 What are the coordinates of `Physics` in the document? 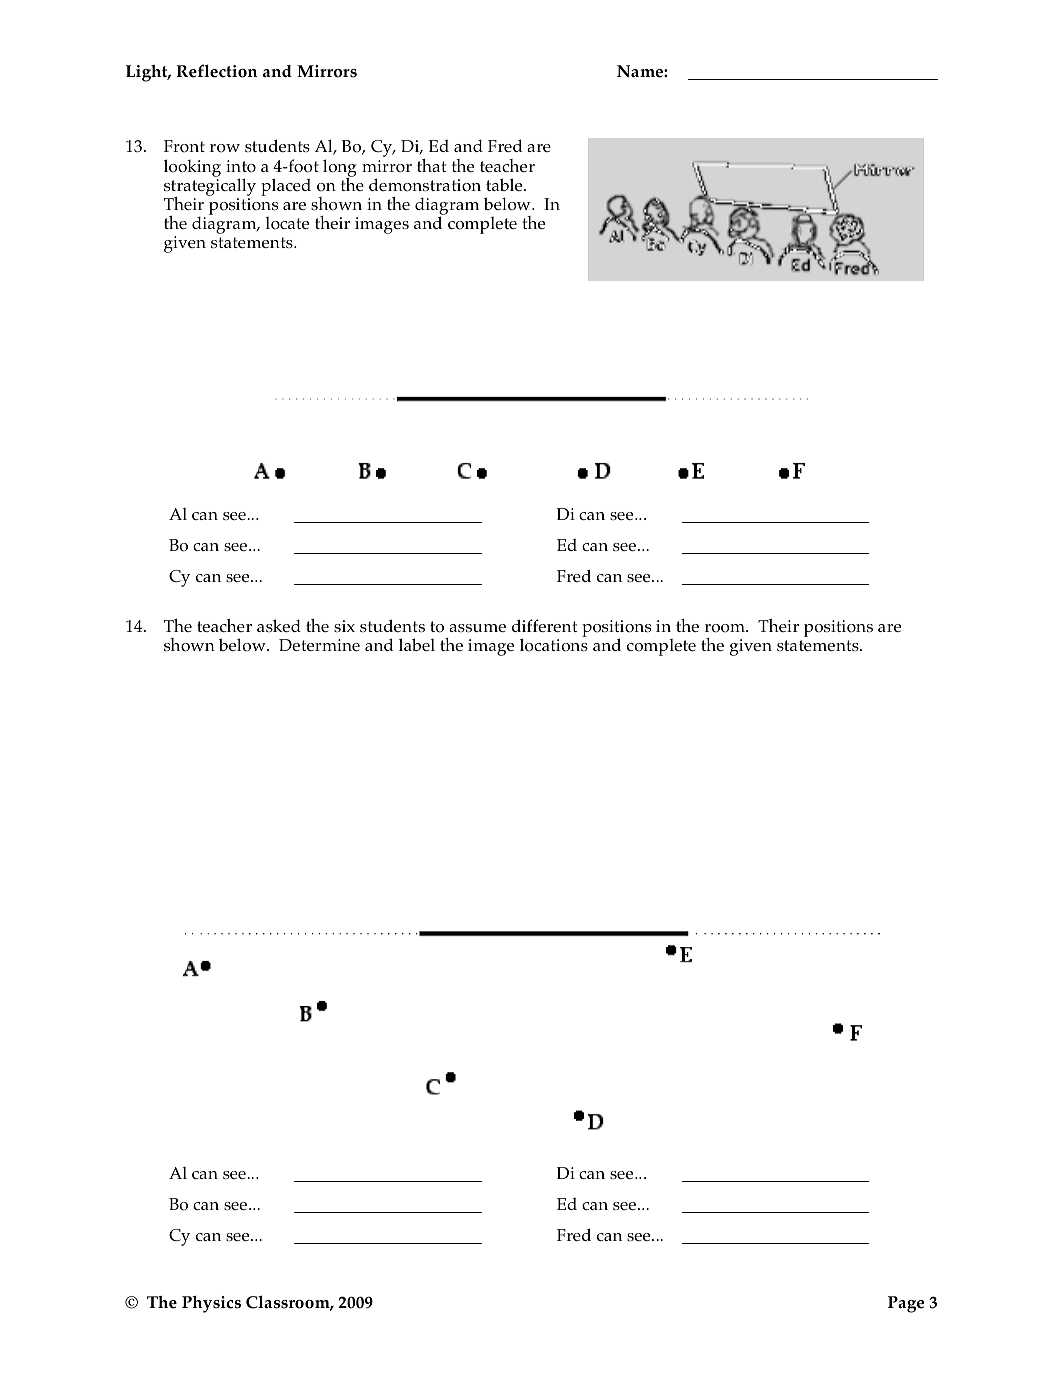 It's located at (211, 1304).
